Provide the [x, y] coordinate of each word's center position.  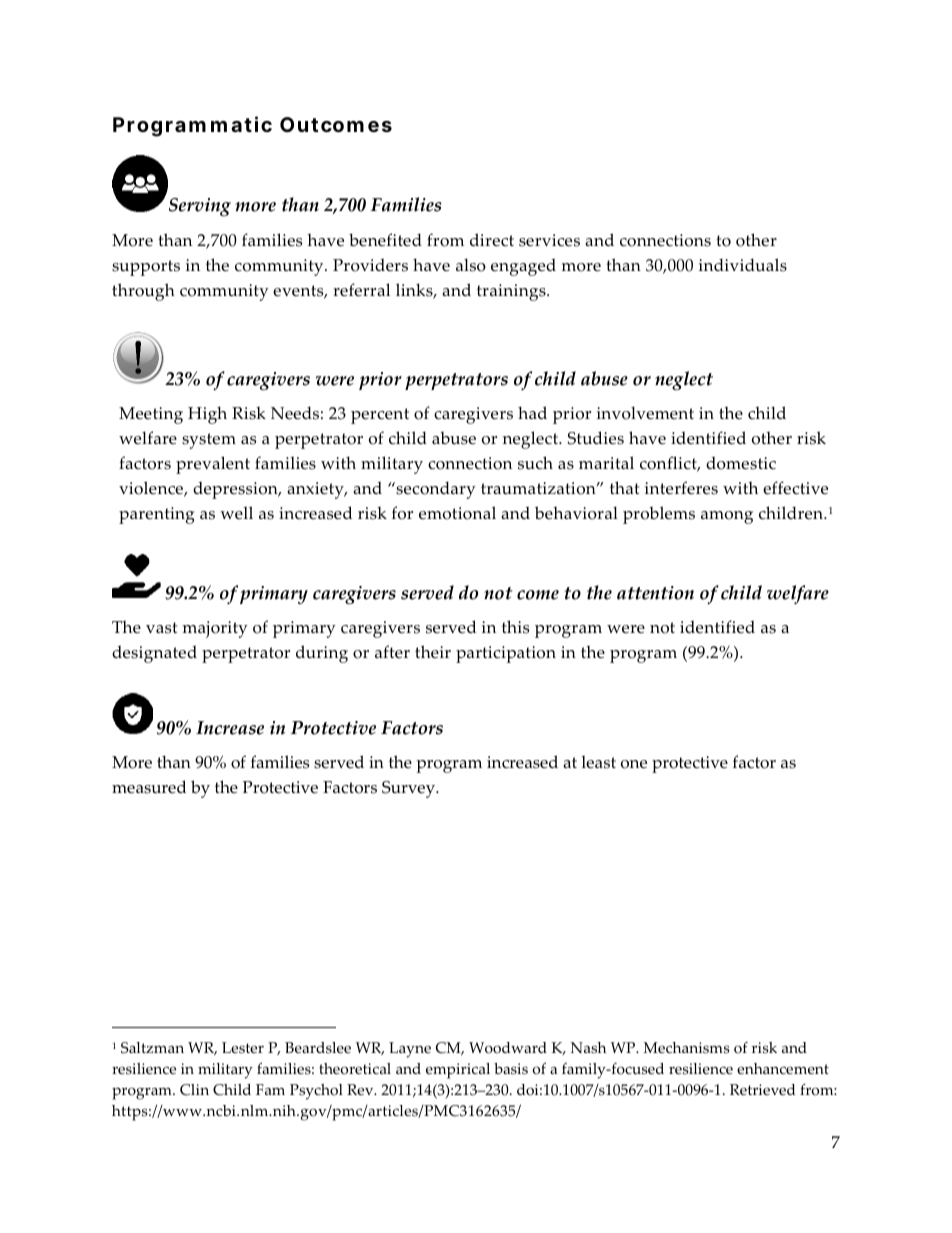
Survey [409, 789]
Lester [243, 1048]
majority [215, 629]
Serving [200, 207]
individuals [743, 265]
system [209, 441]
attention [655, 593]
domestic [741, 463]
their [433, 652]
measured [149, 787]
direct [492, 240]
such [535, 463]
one [634, 764]
